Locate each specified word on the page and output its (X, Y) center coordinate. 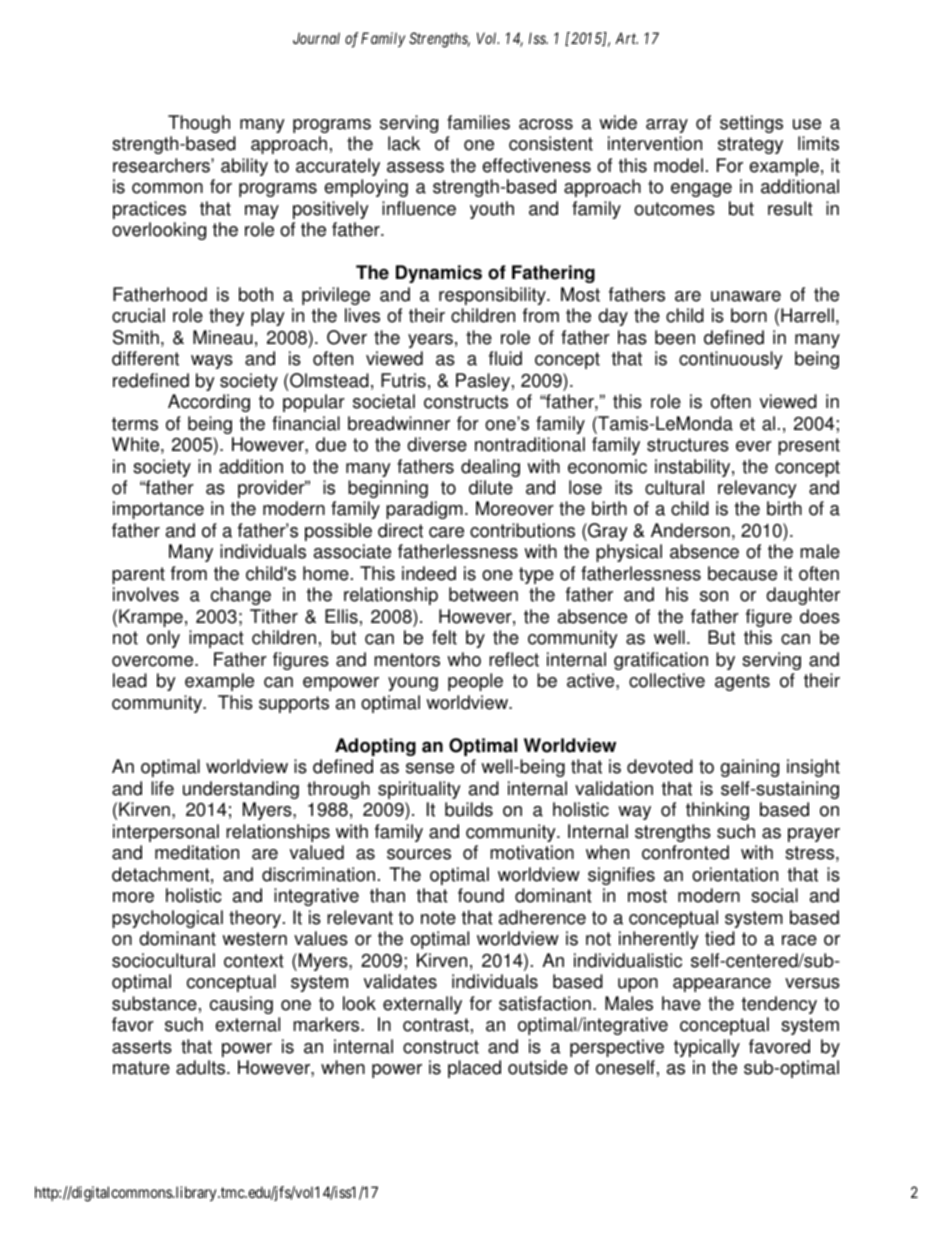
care (446, 532)
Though (199, 124)
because (742, 573)
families (478, 122)
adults (202, 1067)
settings (751, 124)
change (241, 596)
